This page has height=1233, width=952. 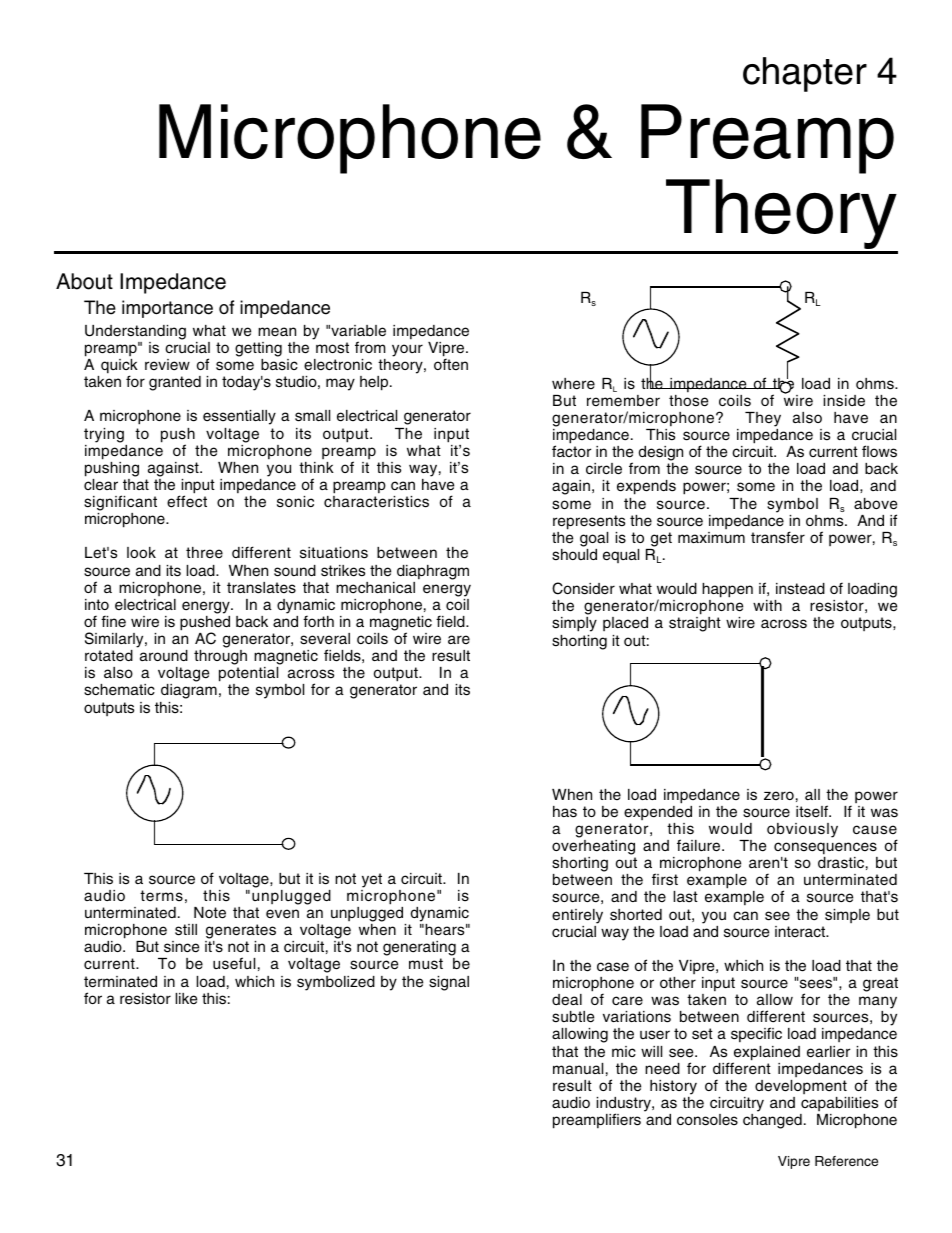 I want to click on diaphragm, so click(x=433, y=572).
